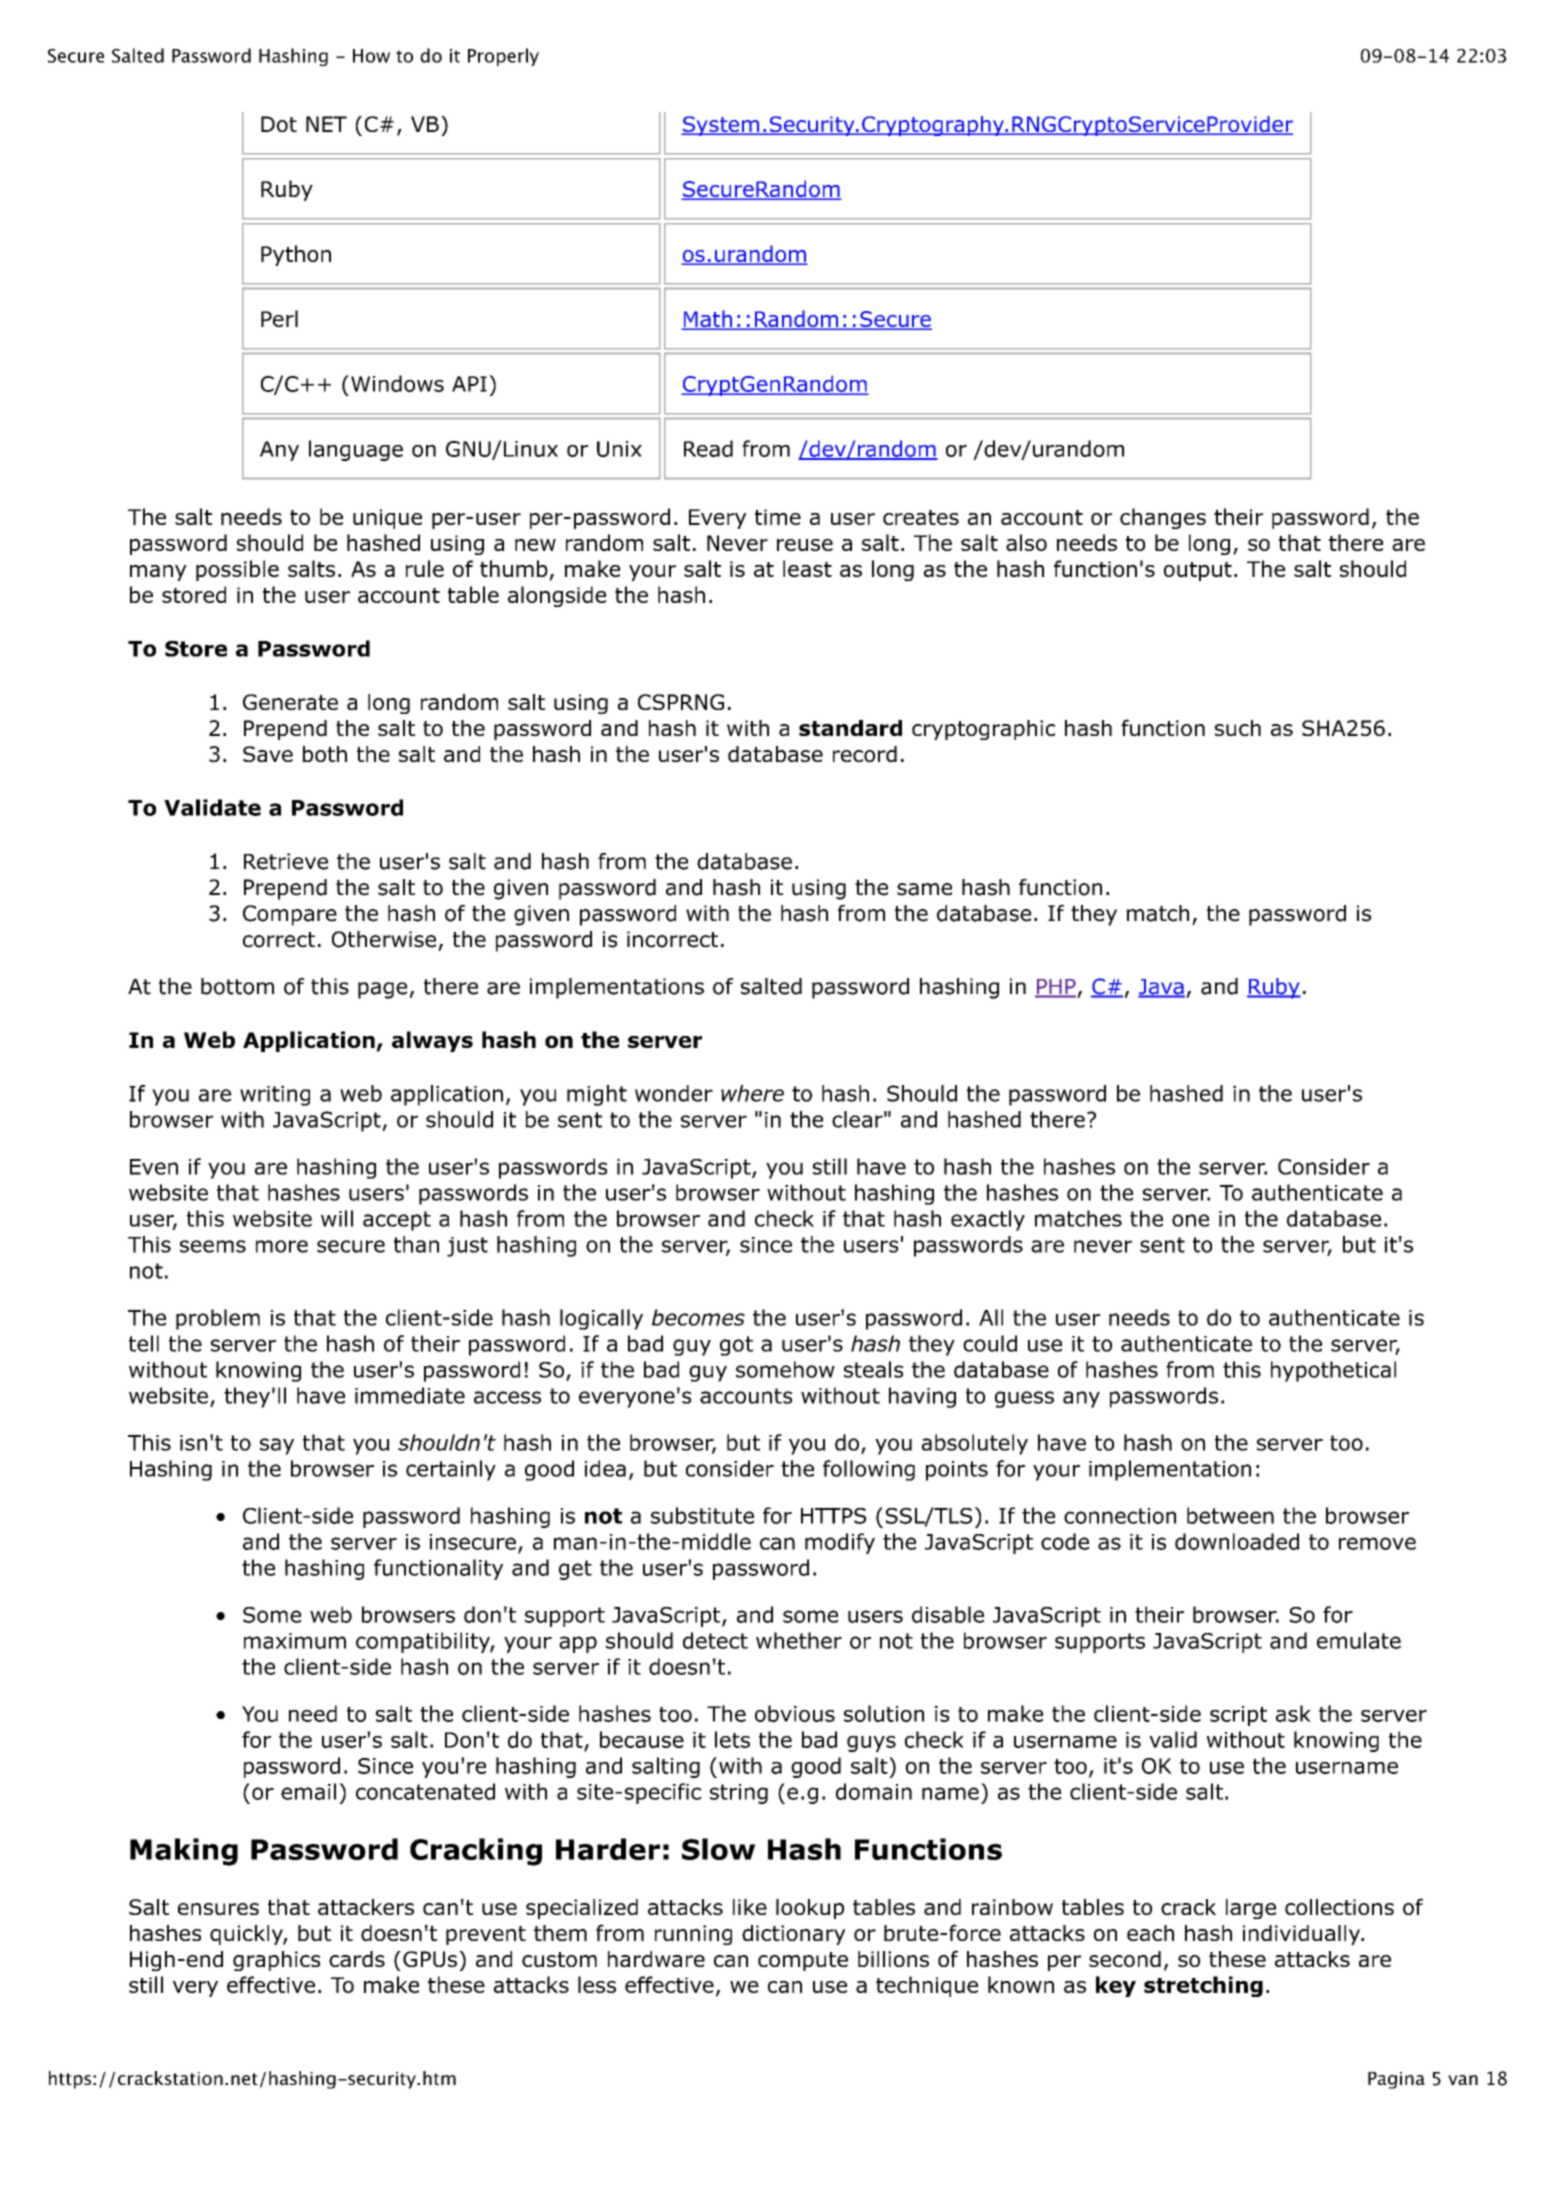  I want to click on Dot, so click(279, 124).
